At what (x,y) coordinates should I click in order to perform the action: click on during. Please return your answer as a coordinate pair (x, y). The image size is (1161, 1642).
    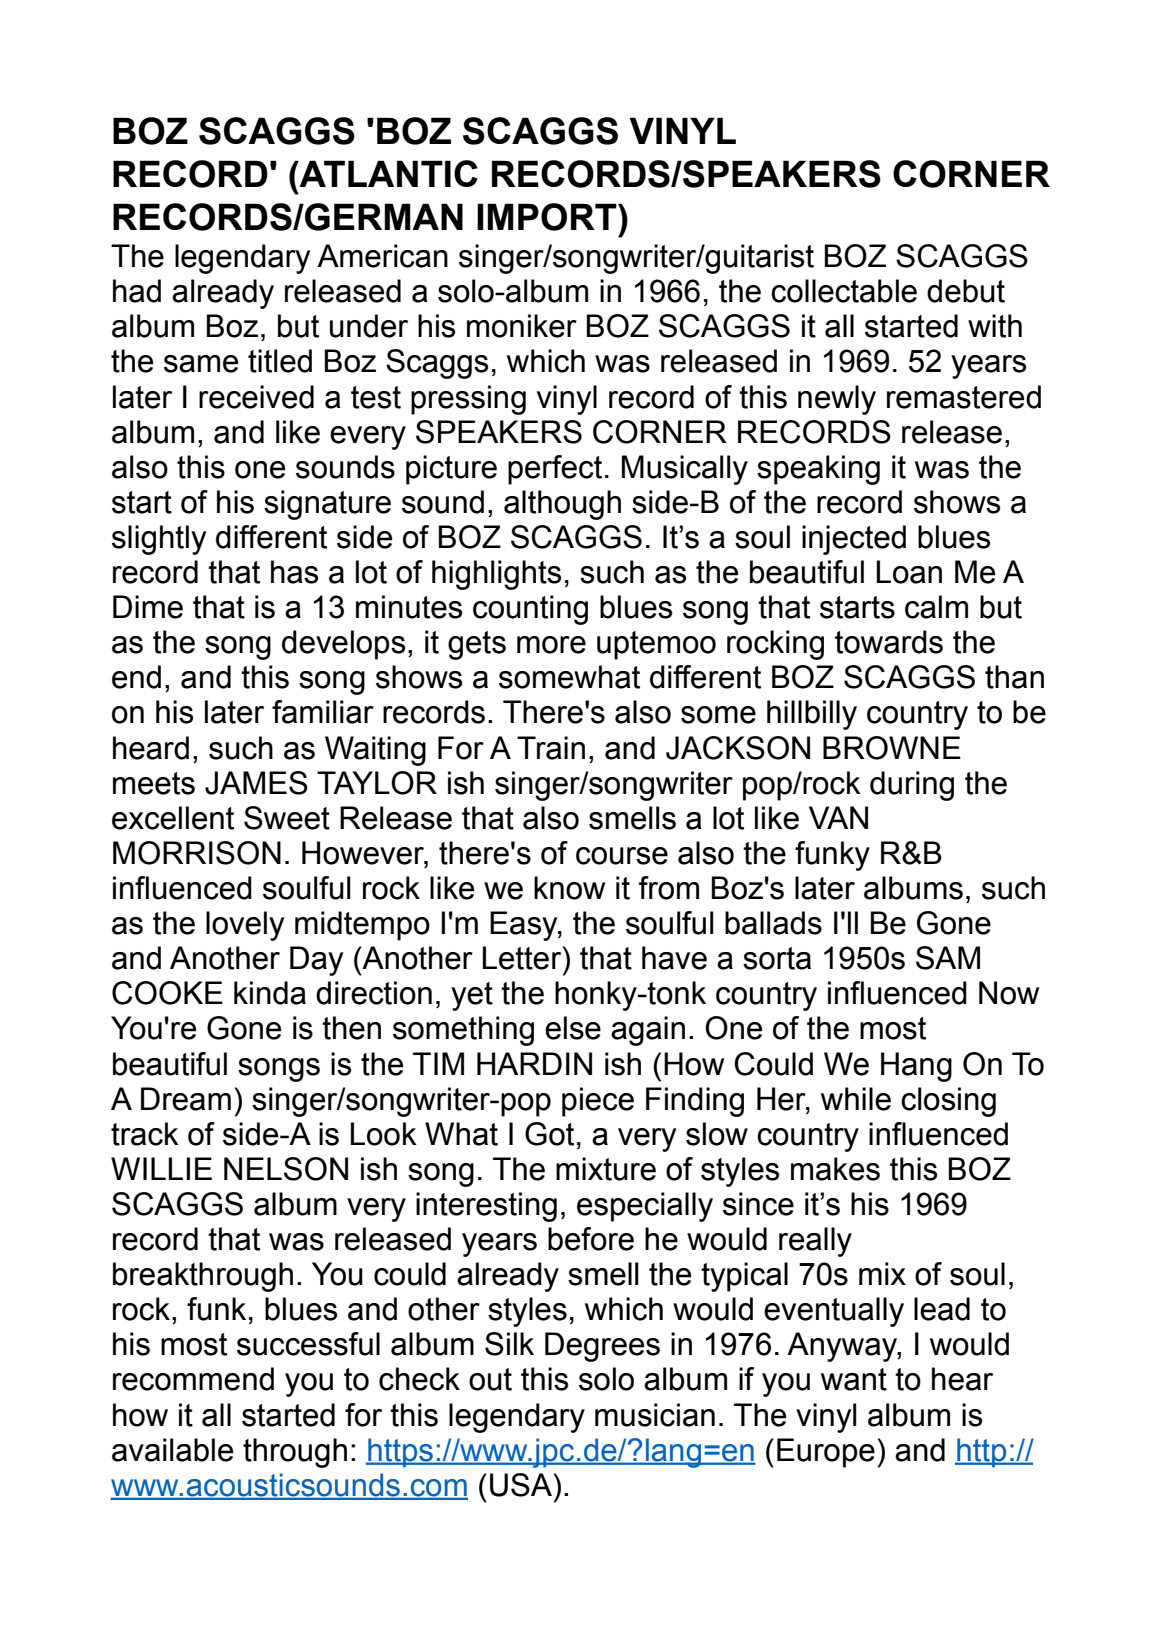
    Looking at the image, I should click on (912, 786).
